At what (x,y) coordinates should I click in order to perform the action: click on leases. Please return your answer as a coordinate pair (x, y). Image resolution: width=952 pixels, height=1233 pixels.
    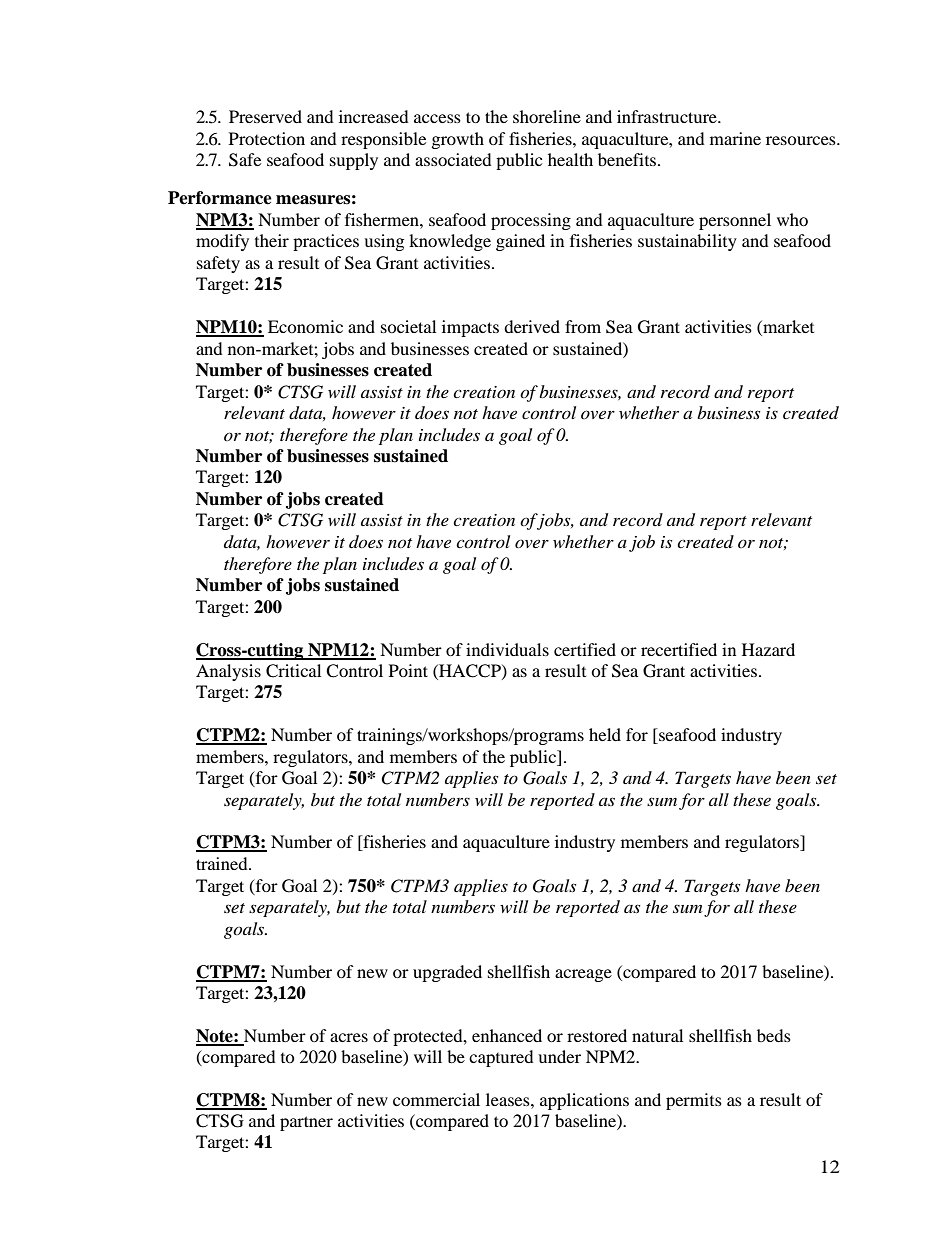
    Looking at the image, I should click on (509, 1099).
